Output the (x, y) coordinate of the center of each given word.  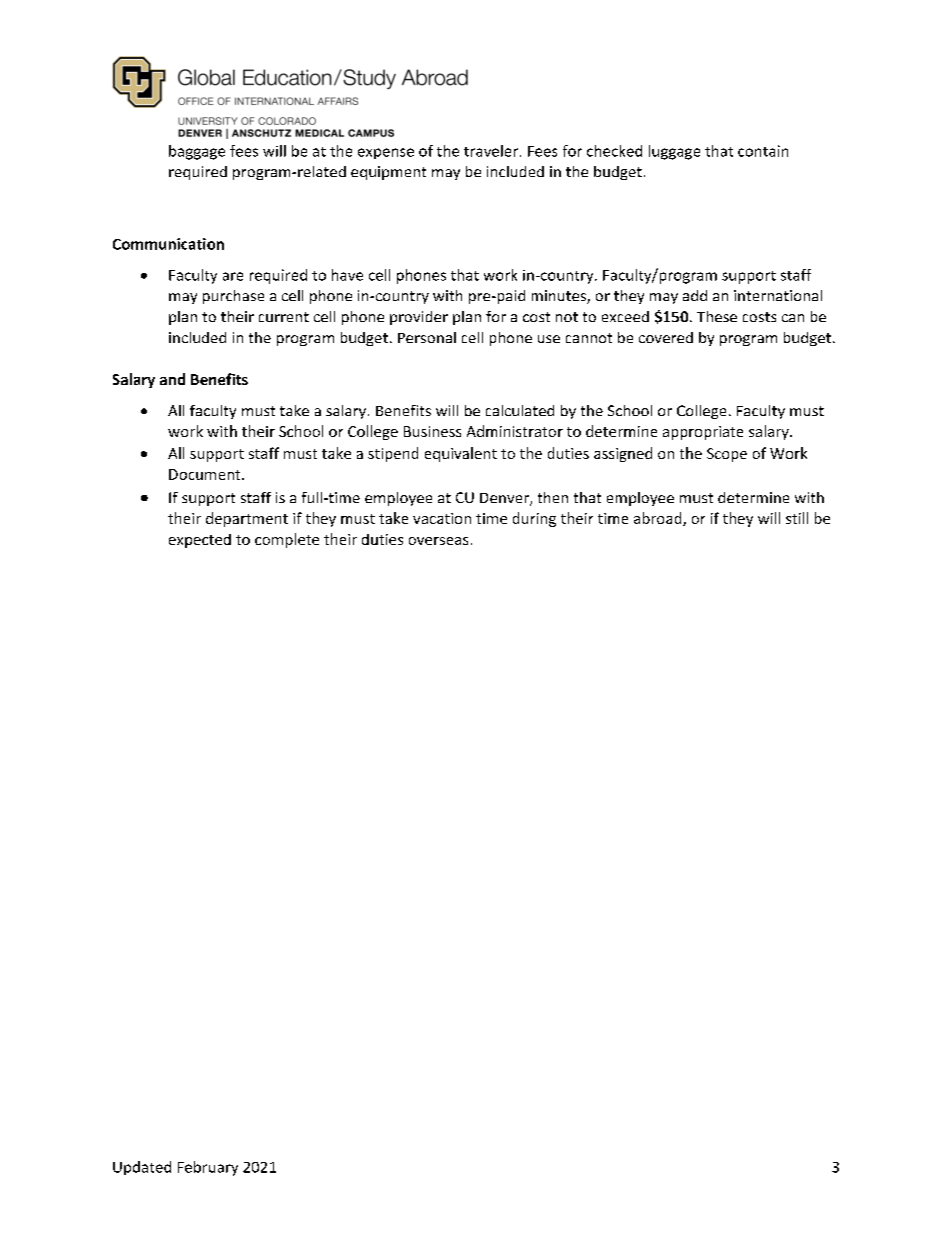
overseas (438, 541)
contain (763, 151)
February (208, 1168)
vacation (442, 518)
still (797, 518)
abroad (659, 519)
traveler (492, 151)
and (172, 379)
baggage (197, 152)
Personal (427, 337)
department (247, 519)
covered (666, 337)
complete (287, 540)
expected (200, 541)
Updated (142, 1168)
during (534, 519)
